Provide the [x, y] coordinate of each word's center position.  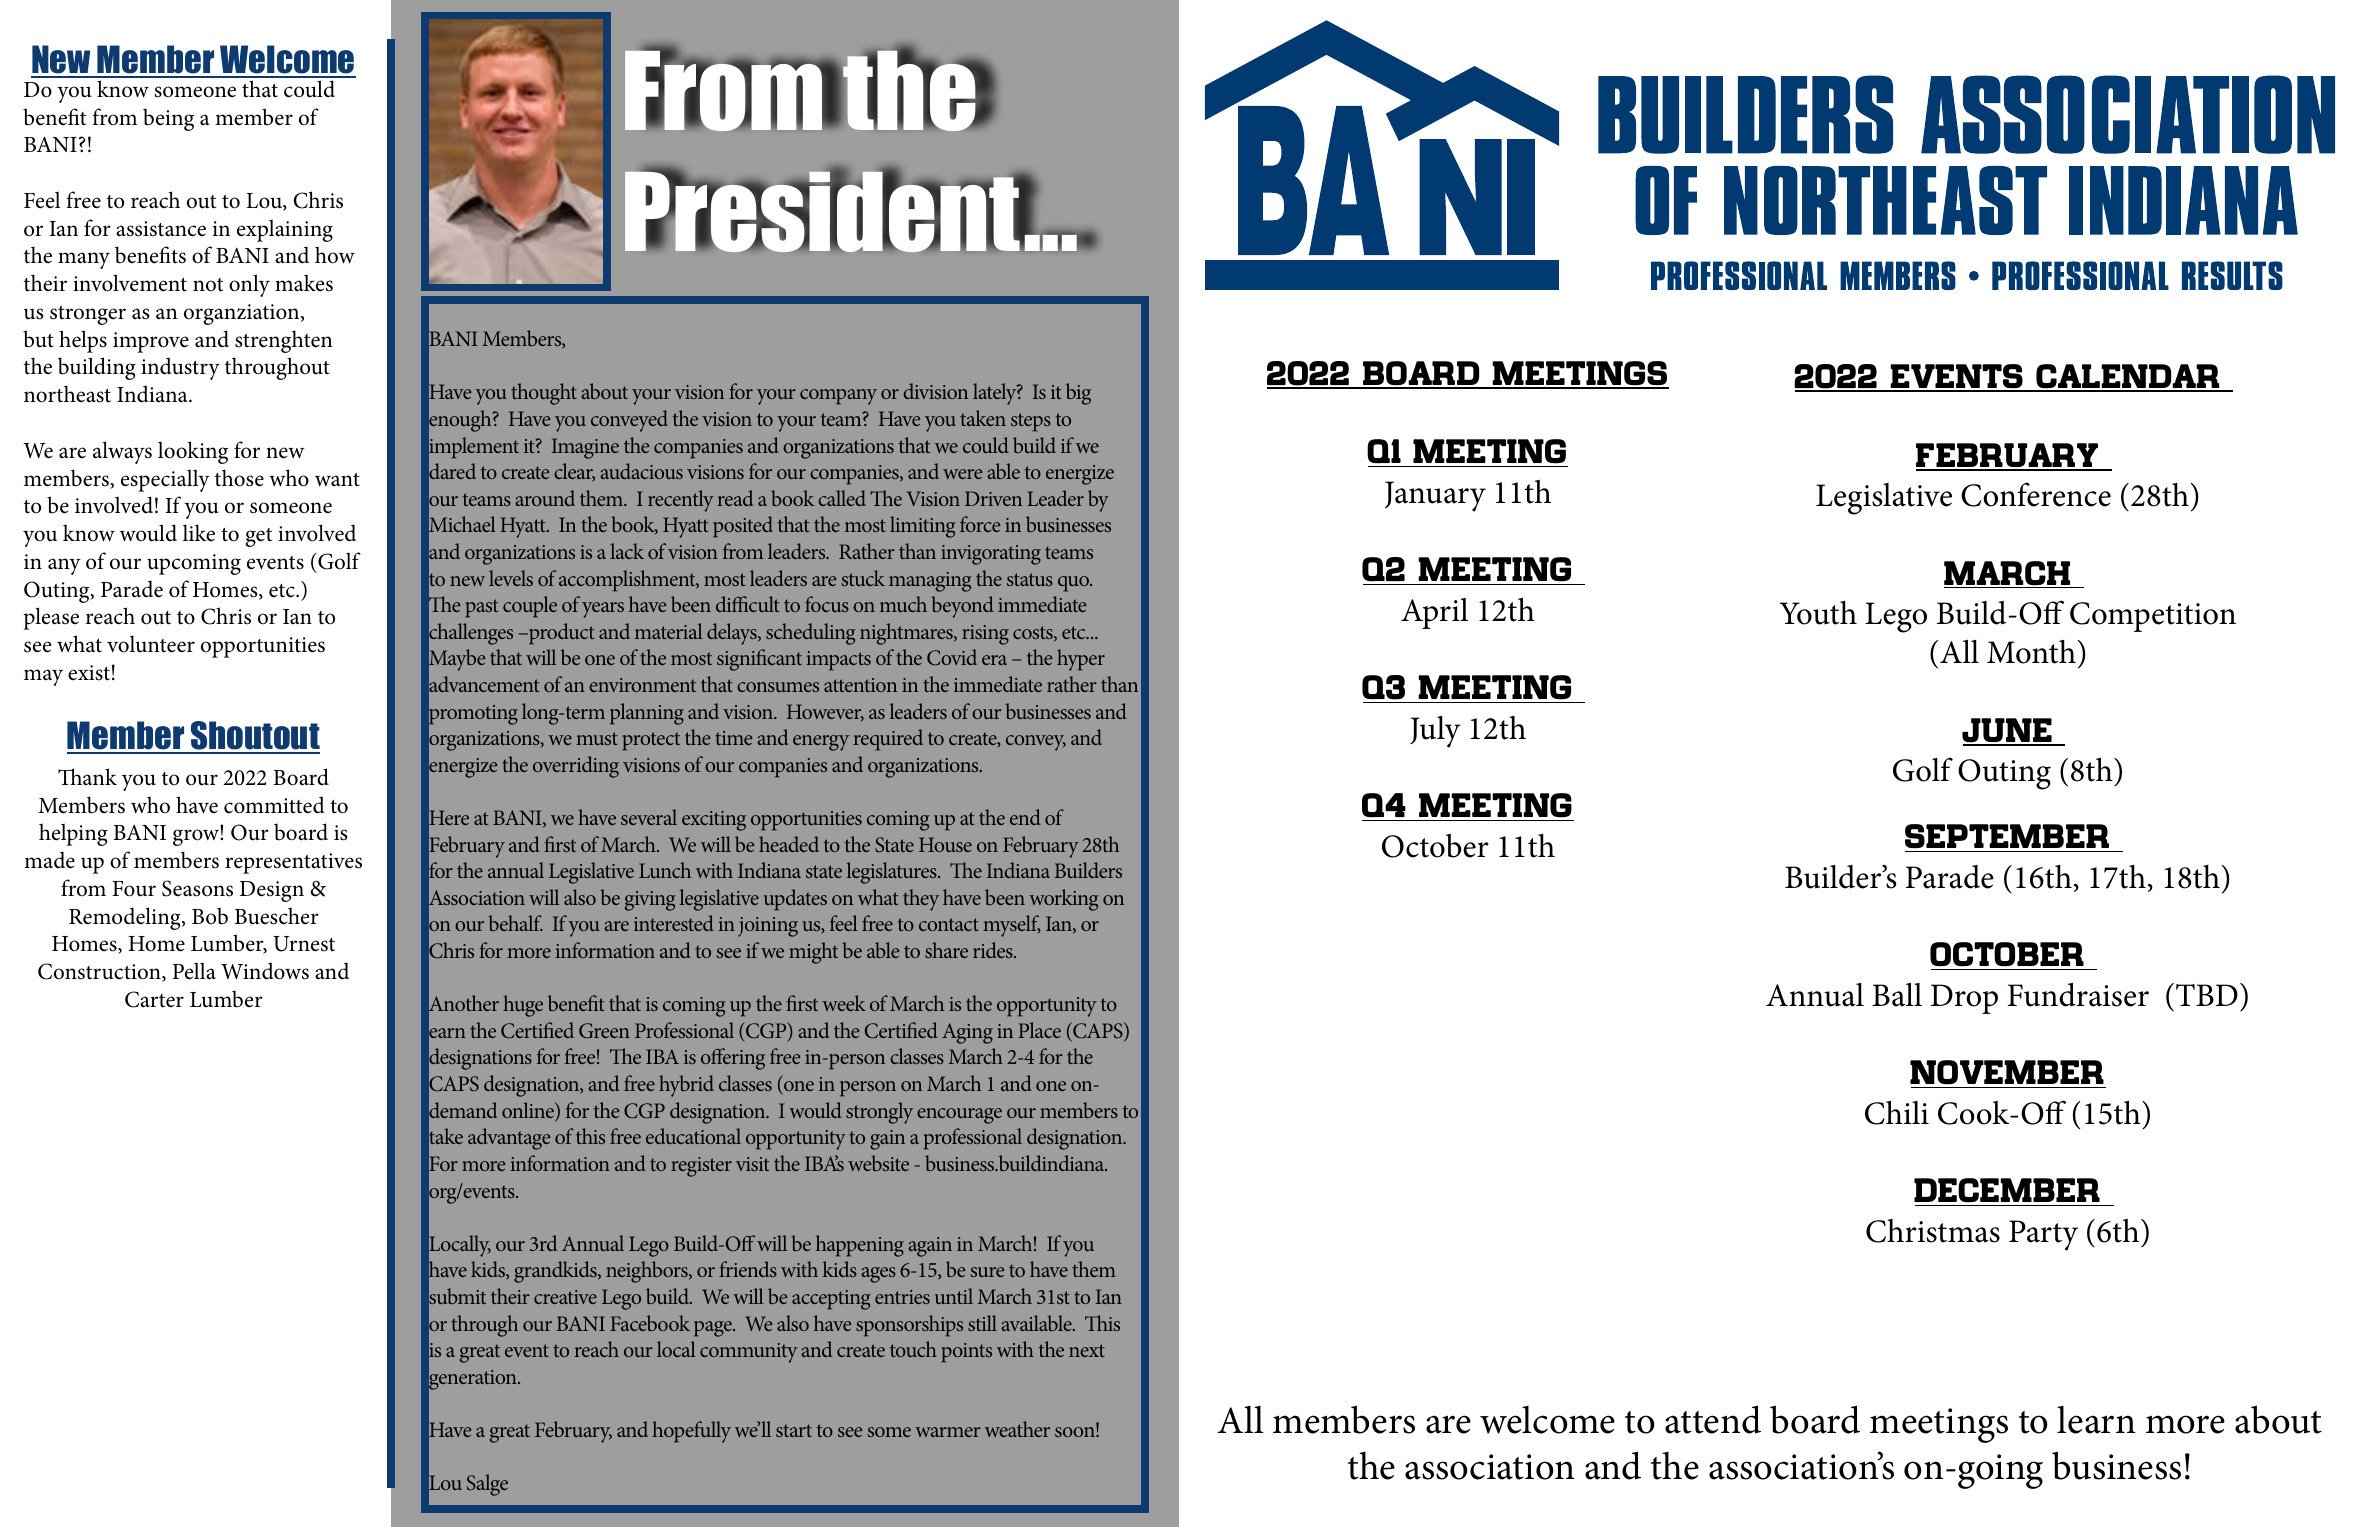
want [337, 479]
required [888, 740]
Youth [1818, 613]
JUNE [2008, 731]
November [2008, 1074]
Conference [2036, 494]
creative [565, 1297]
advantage [509, 1139]
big [1078, 394]
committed [274, 805]
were [962, 474]
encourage [959, 1116]
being [168, 119]
